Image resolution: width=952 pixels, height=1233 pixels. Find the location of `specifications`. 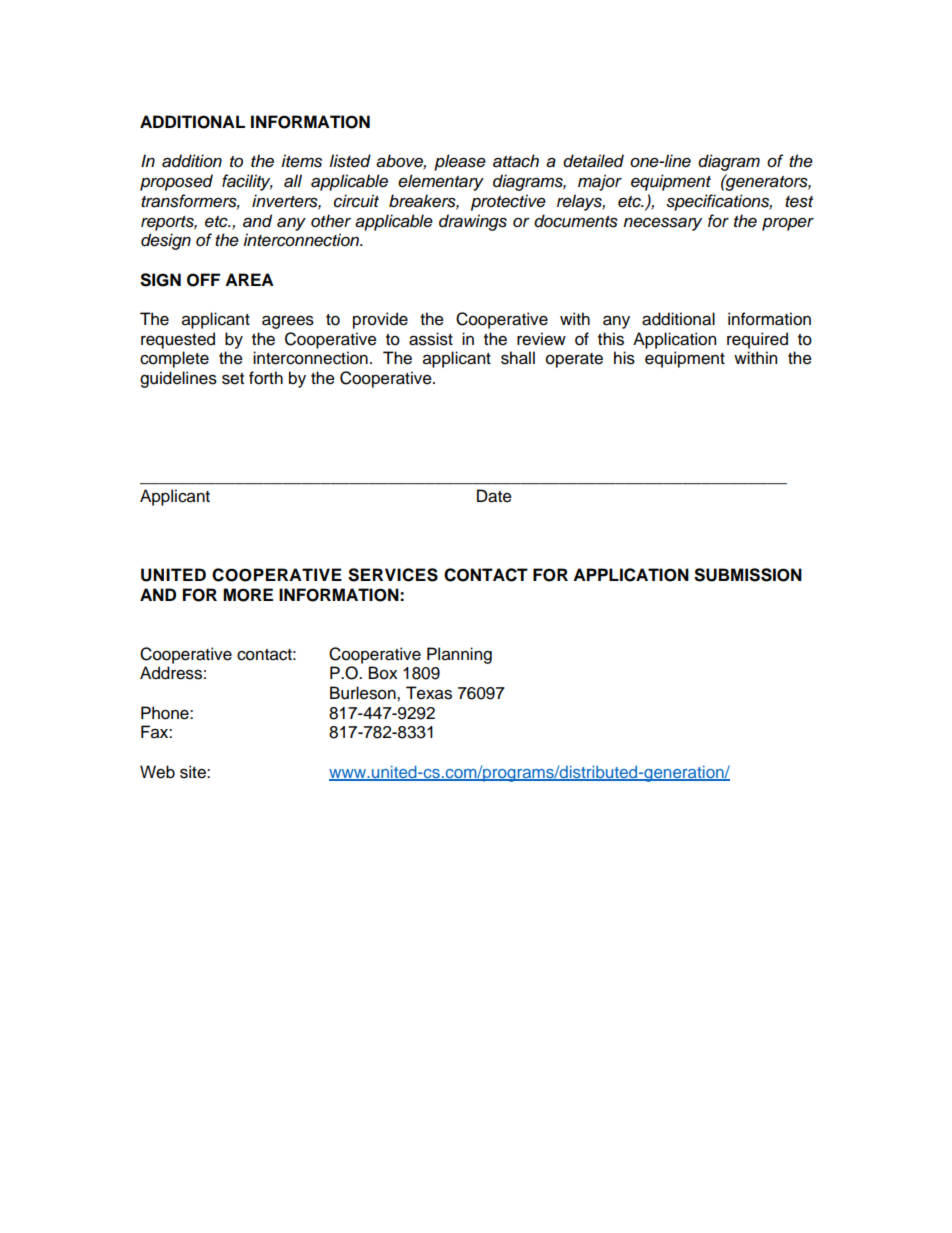

specifications is located at coordinates (719, 202).
